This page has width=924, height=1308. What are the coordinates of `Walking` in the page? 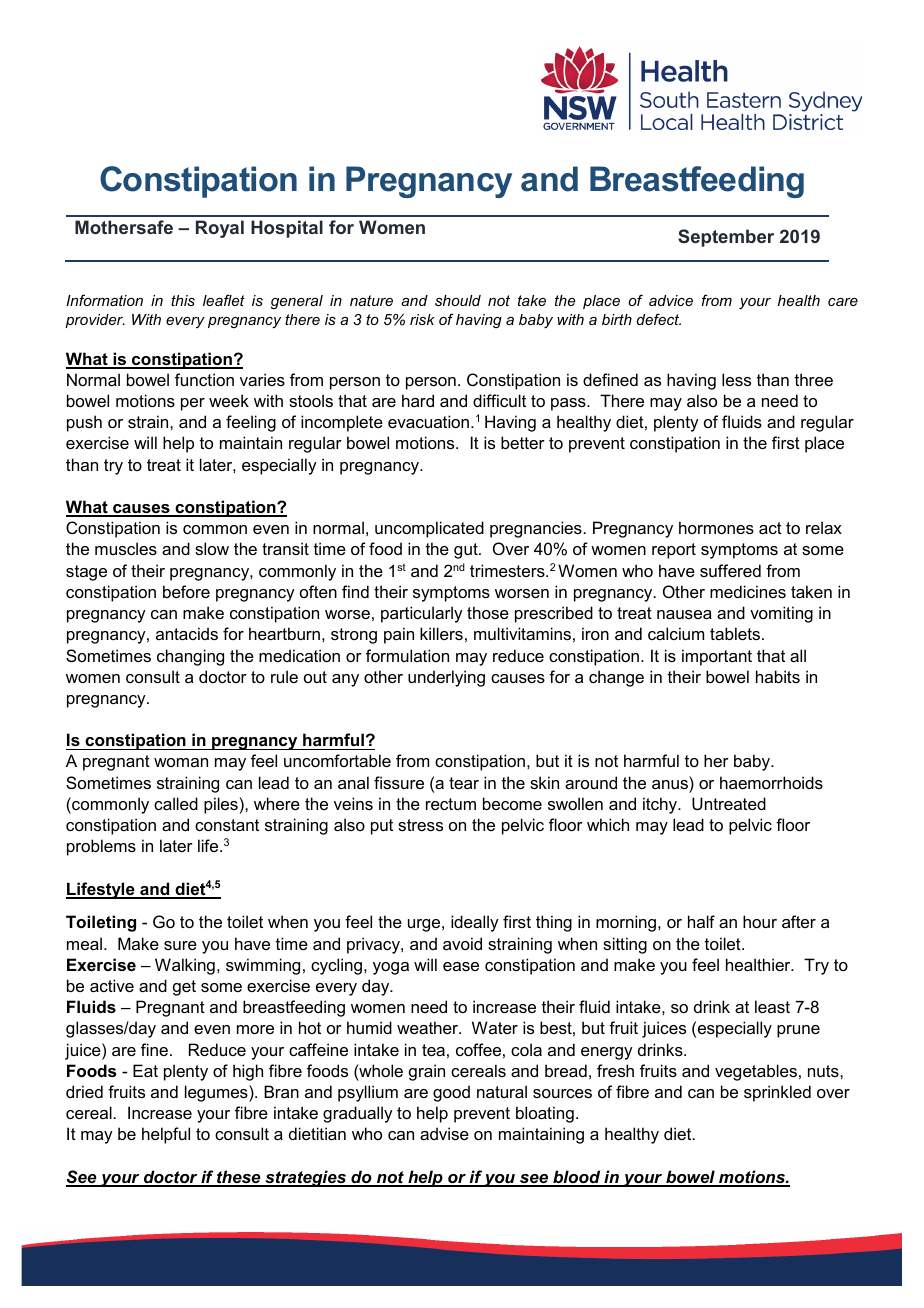 It's located at (185, 966).
